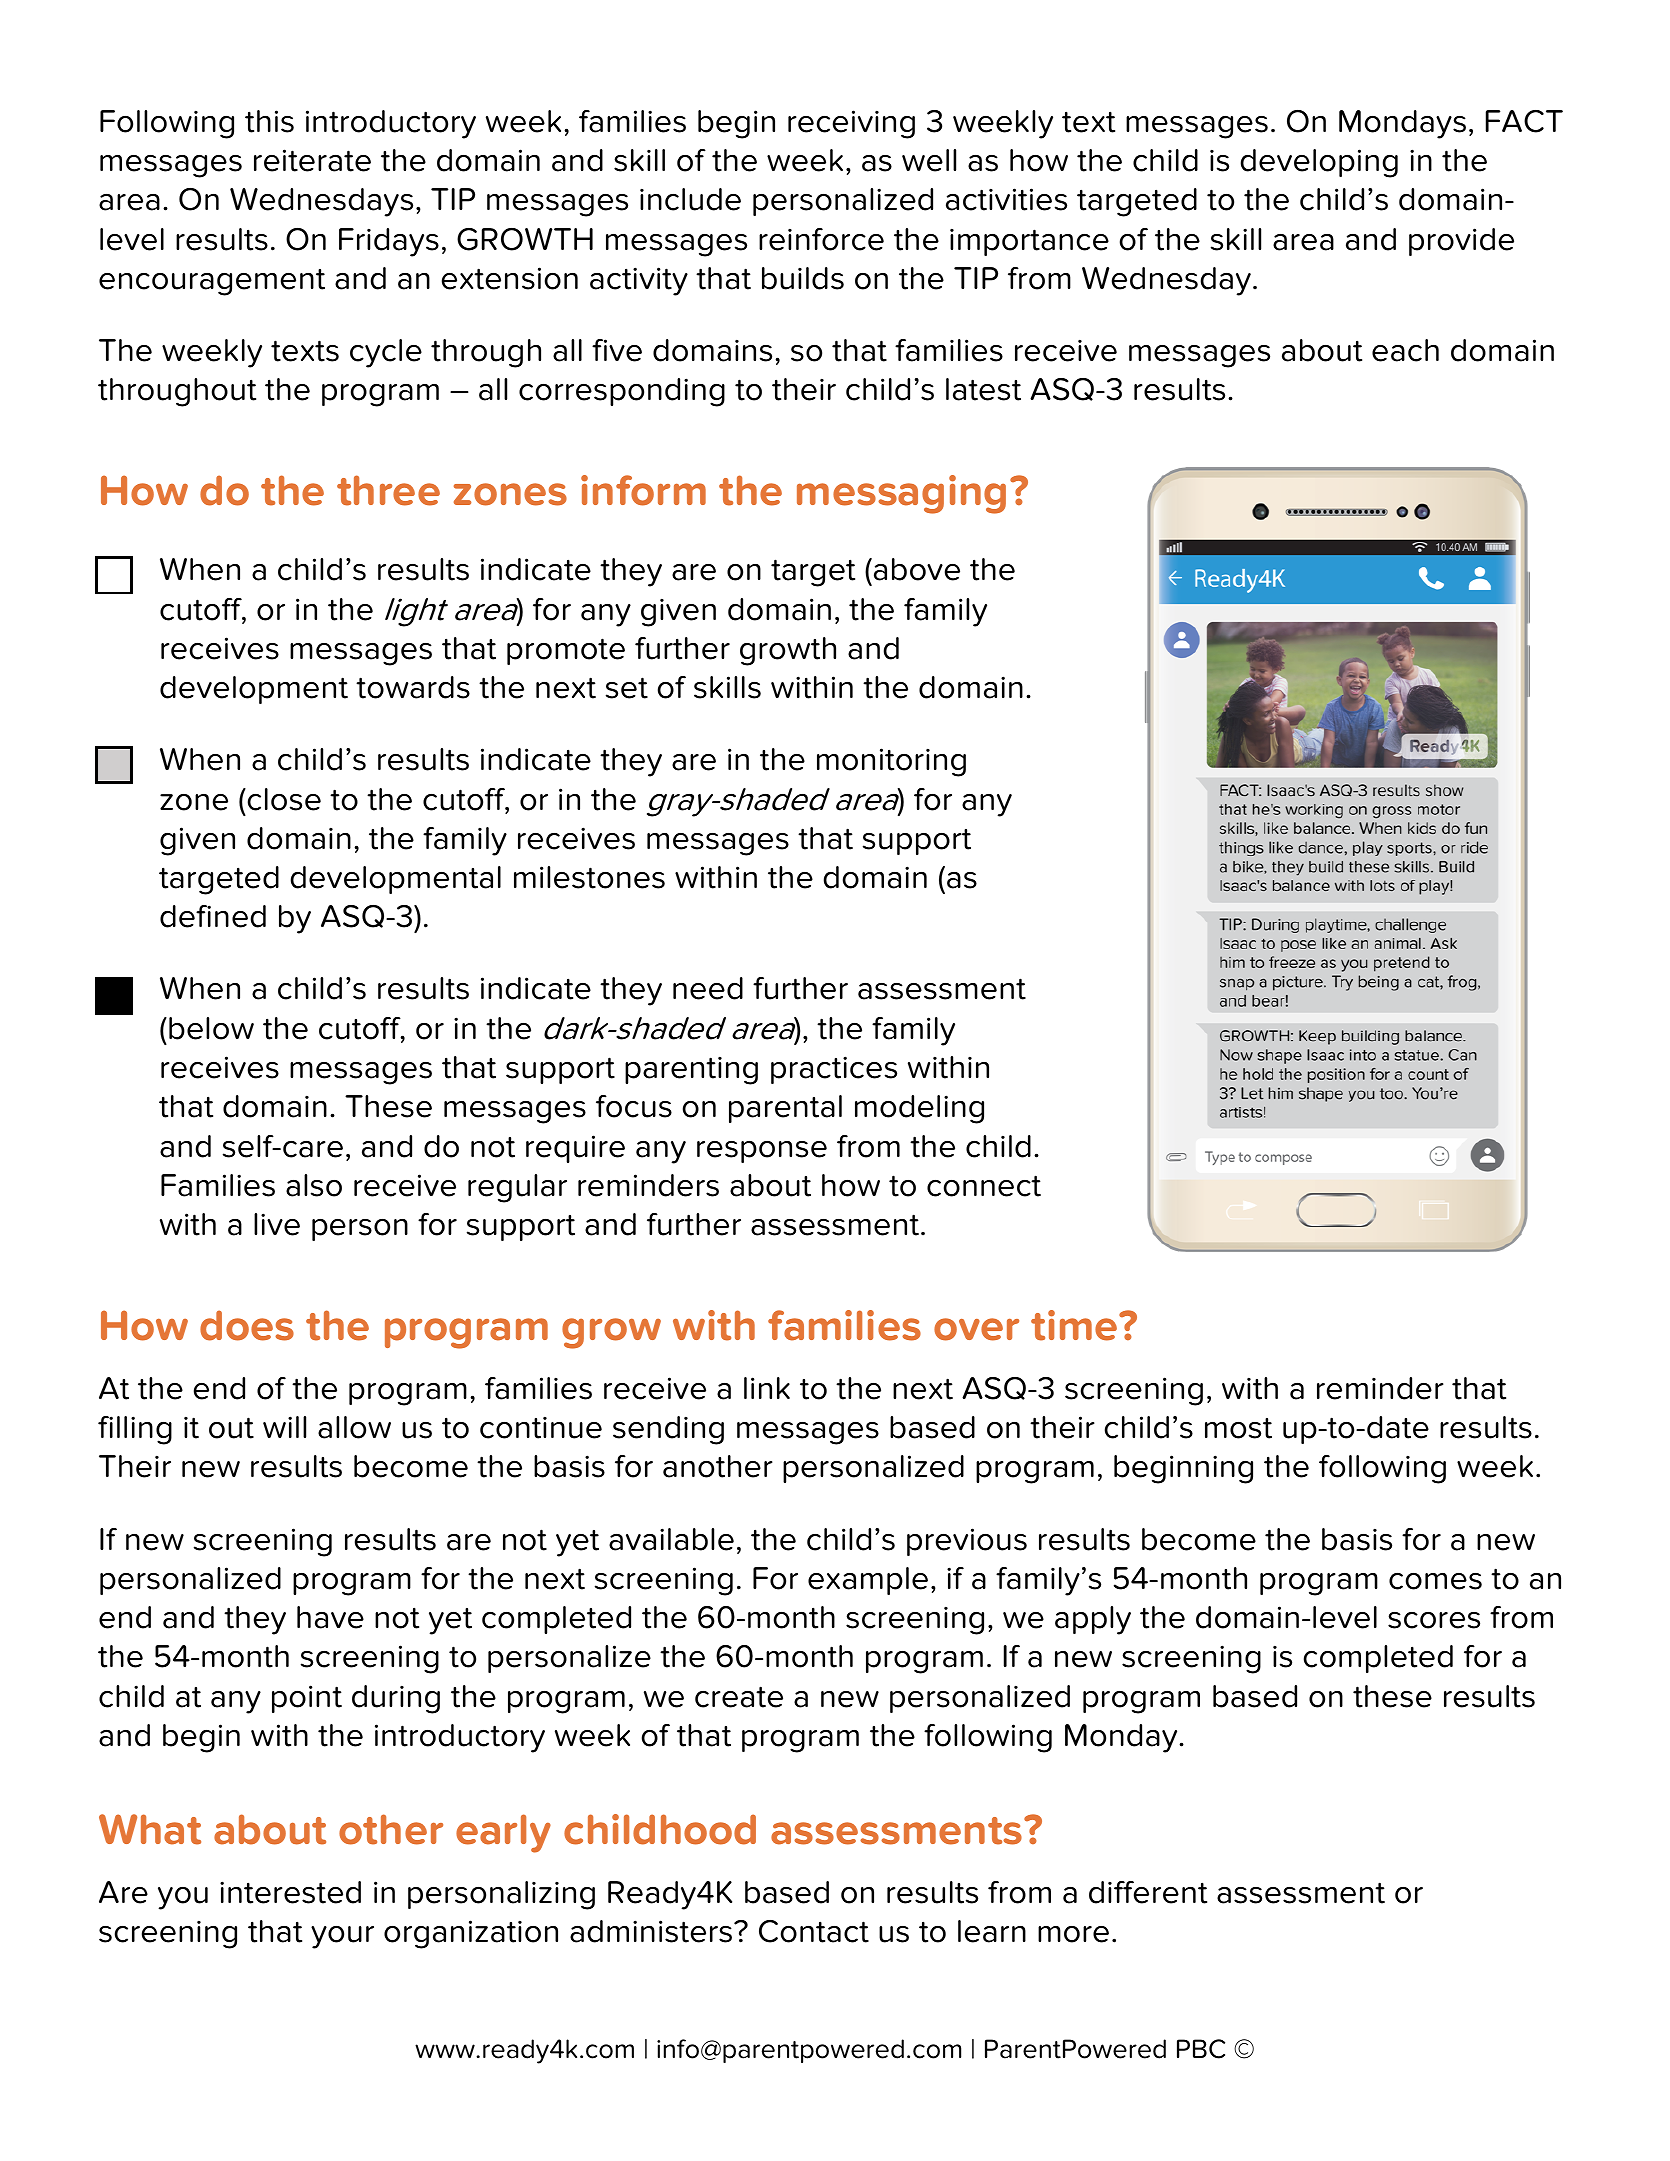 The image size is (1670, 2161). What do you see at coordinates (342, 1937) in the screenshot?
I see `your` at bounding box center [342, 1937].
